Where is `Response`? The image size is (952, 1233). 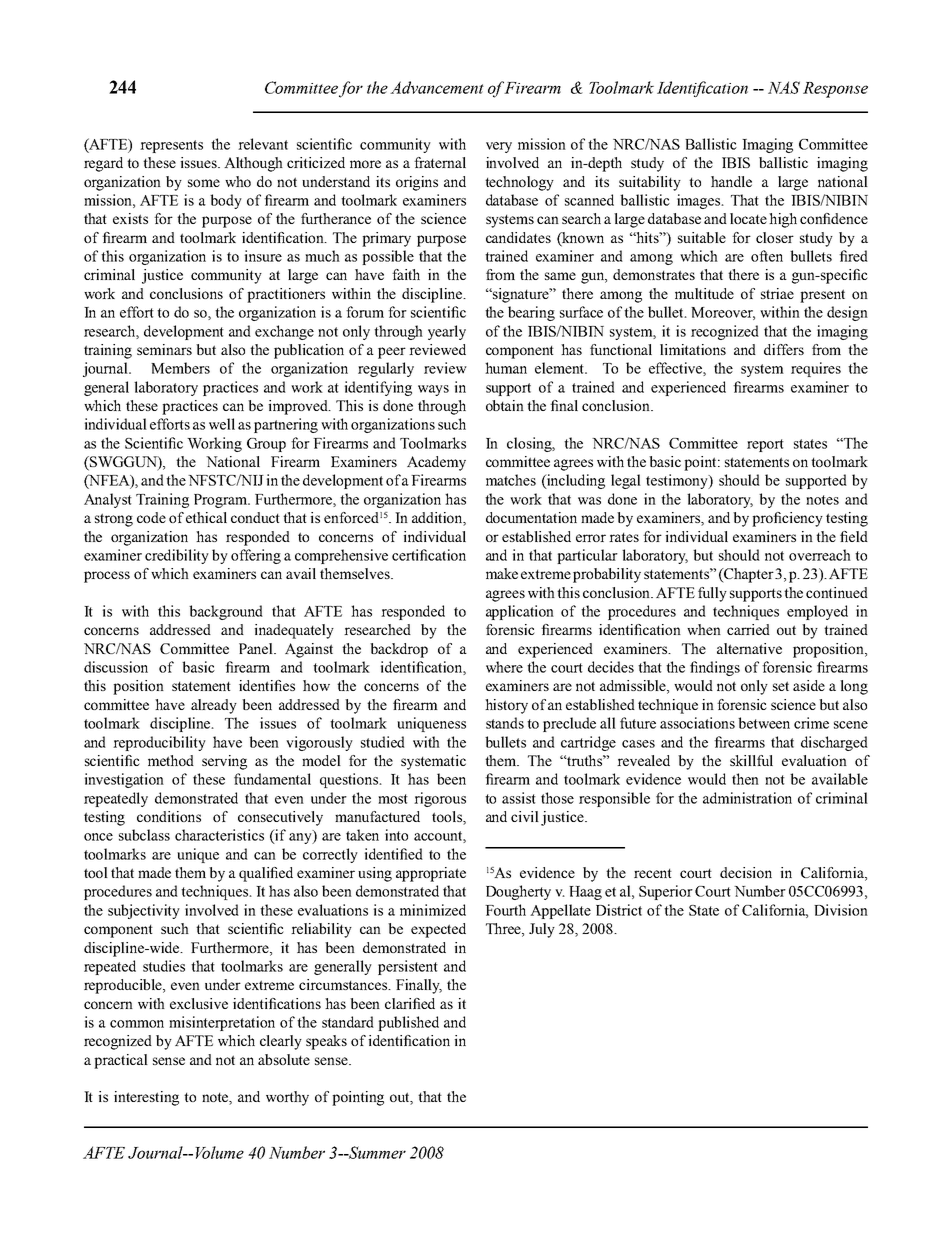 Response is located at coordinates (835, 90).
